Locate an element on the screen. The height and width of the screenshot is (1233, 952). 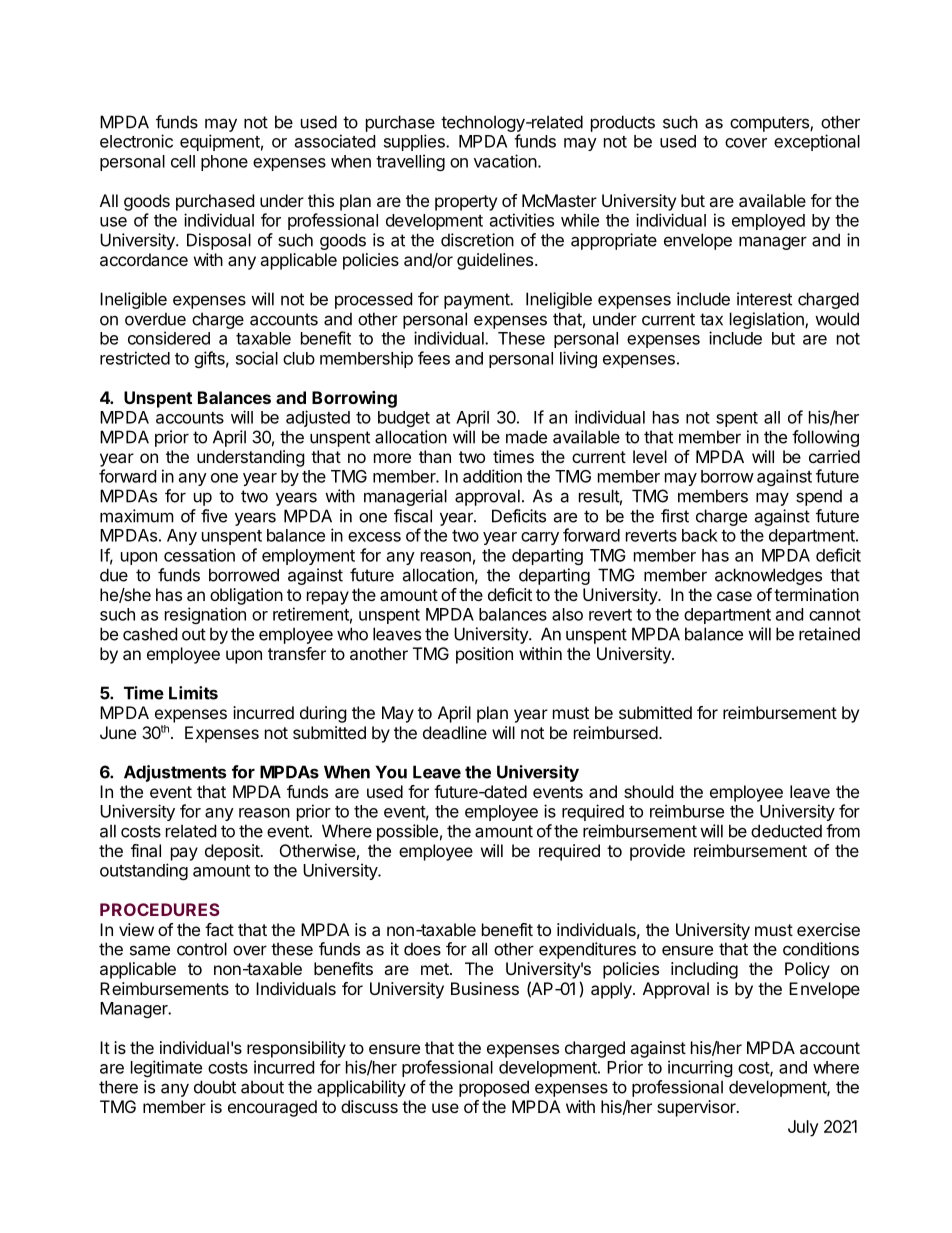
deadline is located at coordinates (455, 732).
